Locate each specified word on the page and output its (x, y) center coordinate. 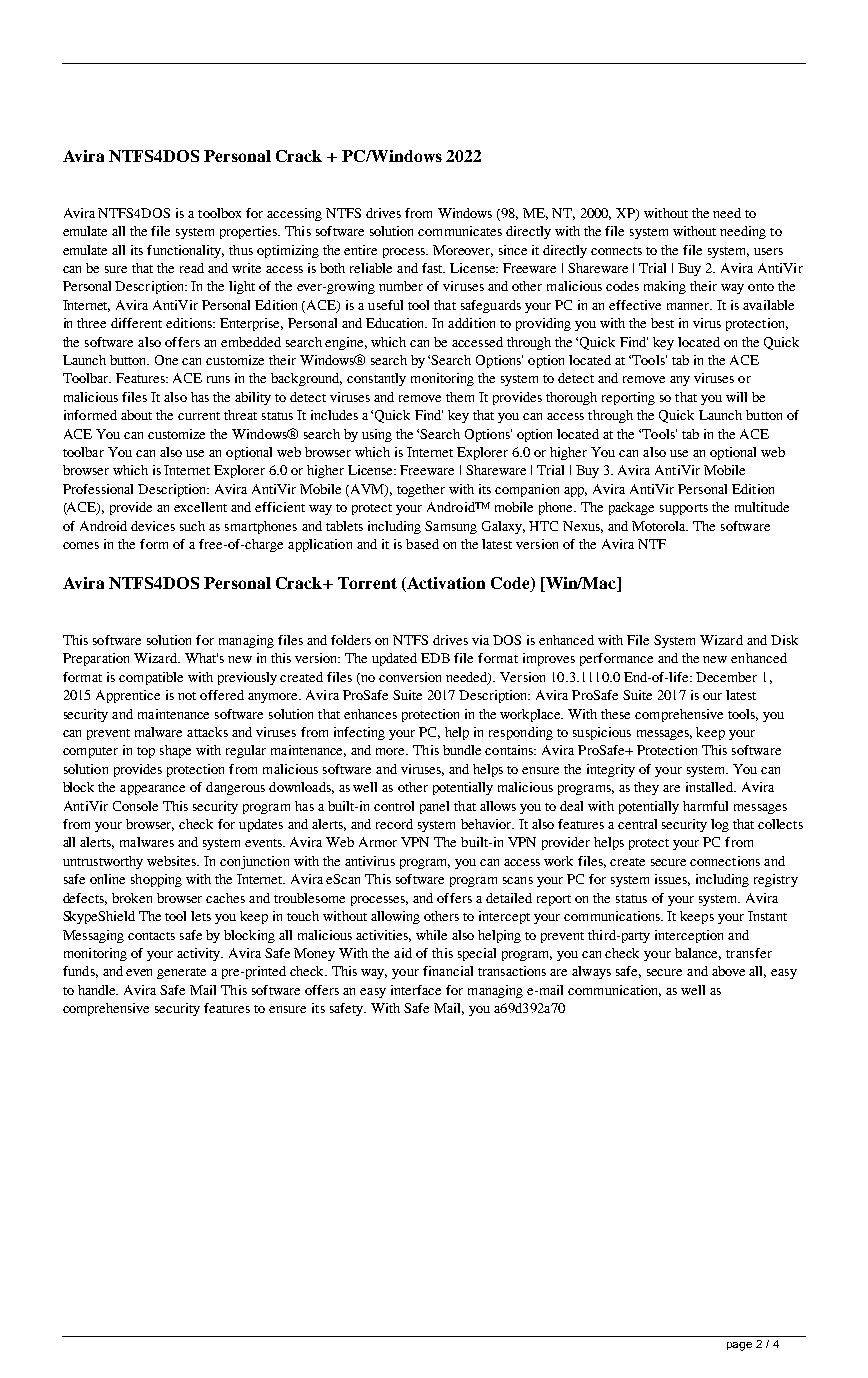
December (726, 677)
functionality (185, 251)
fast (433, 268)
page (739, 1346)
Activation (445, 584)
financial (448, 971)
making (665, 287)
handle (98, 990)
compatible (151, 678)
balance (698, 954)
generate (181, 973)
